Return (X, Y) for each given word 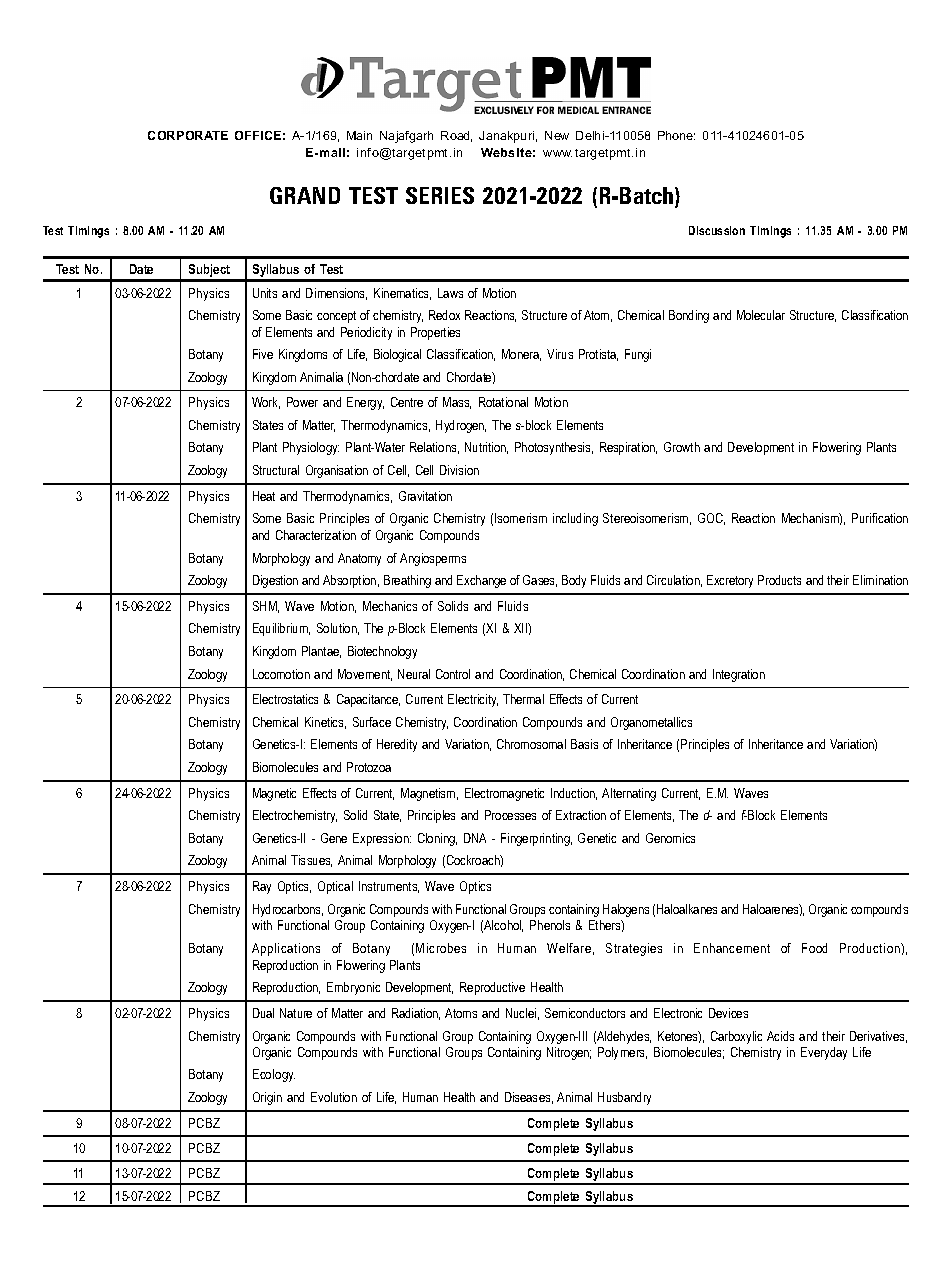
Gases (540, 581)
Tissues (311, 861)
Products (779, 580)
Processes (510, 815)
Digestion (275, 581)
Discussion (717, 230)
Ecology (274, 1075)
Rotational (503, 402)
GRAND (305, 195)
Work (266, 403)
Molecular (761, 315)
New (557, 135)
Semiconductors (585, 1013)
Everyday (824, 1053)
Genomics (670, 838)
